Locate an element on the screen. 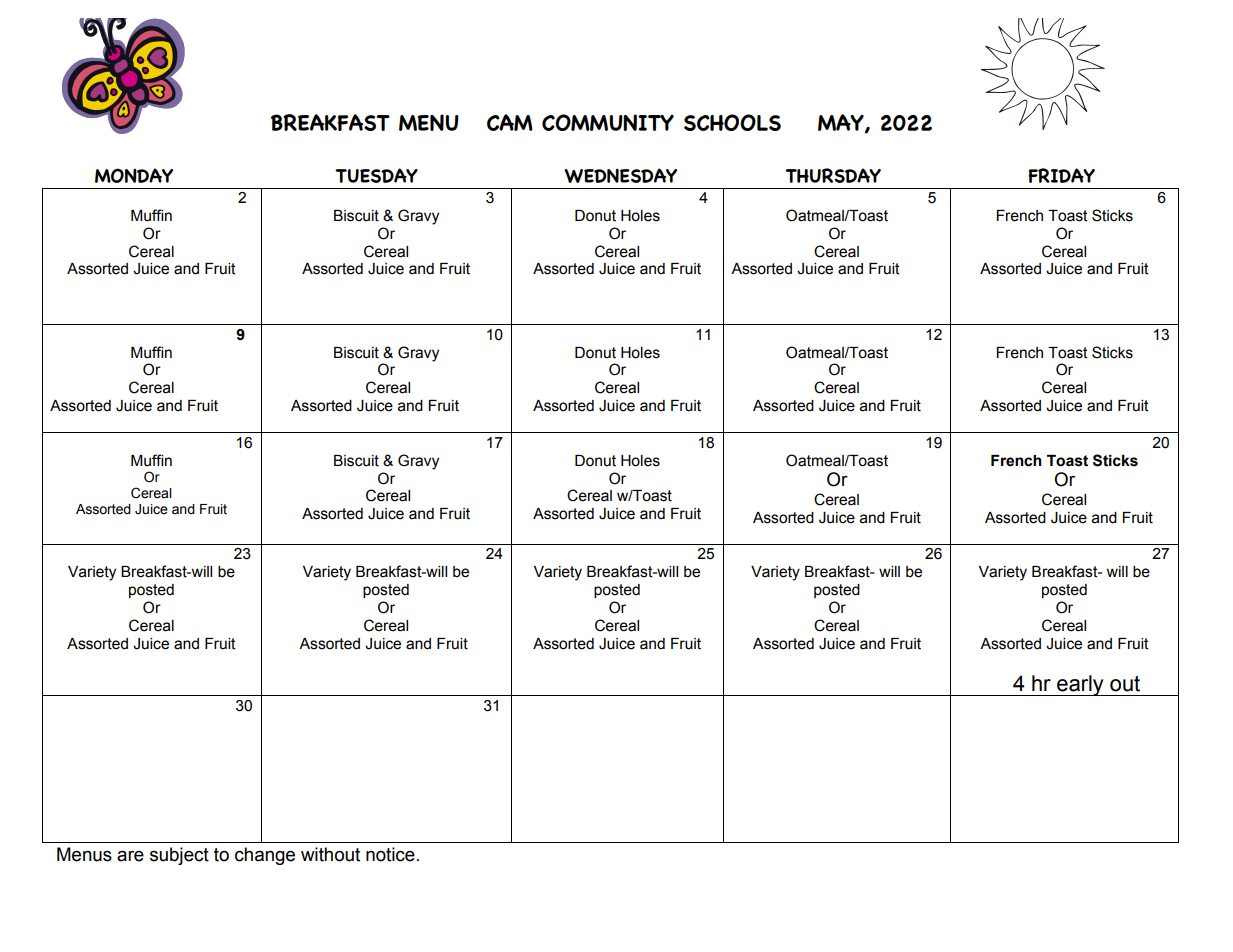 This screenshot has height=952, width=1233. change is located at coordinates (265, 856).
